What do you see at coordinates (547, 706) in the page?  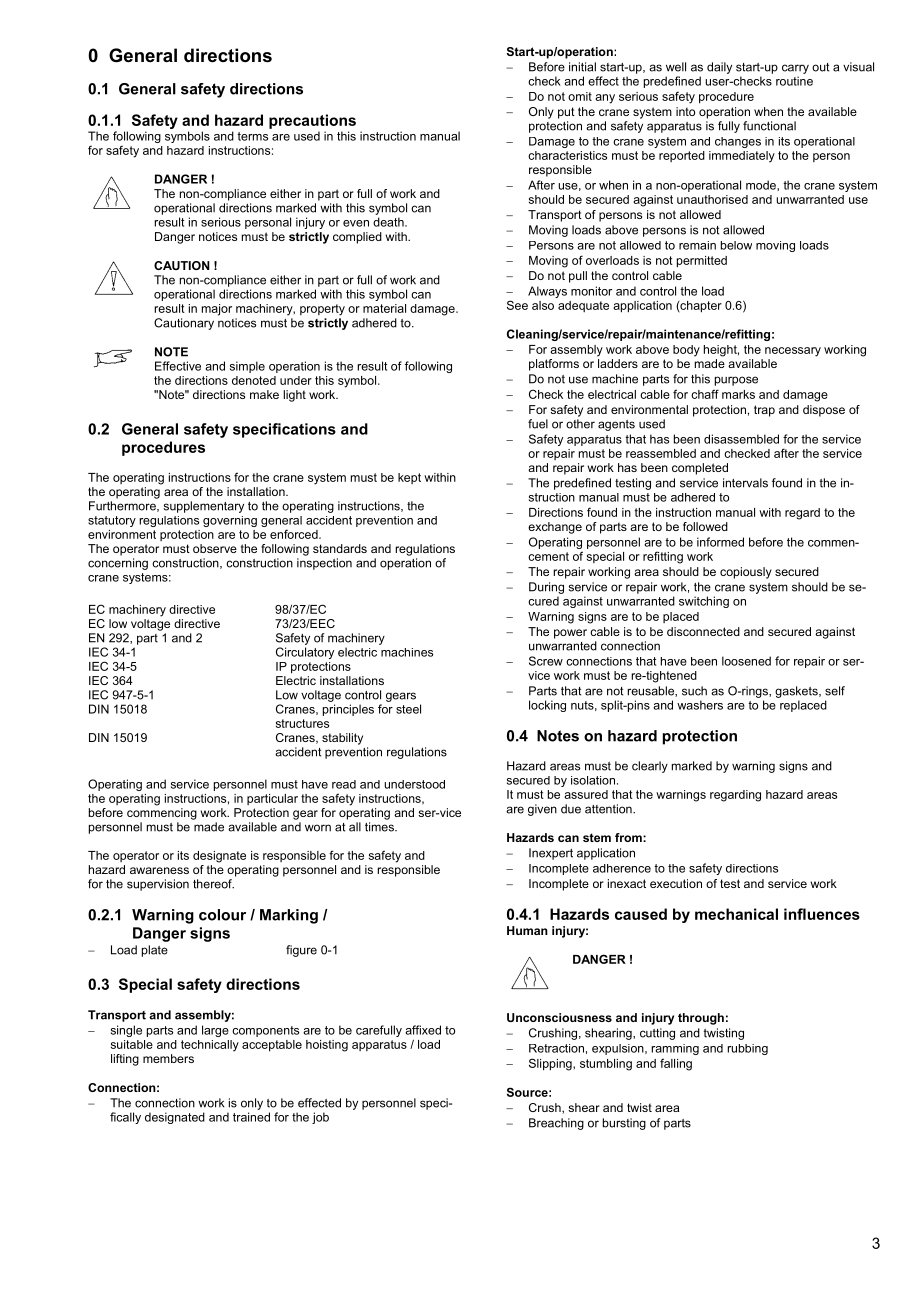 I see `locking` at bounding box center [547, 706].
